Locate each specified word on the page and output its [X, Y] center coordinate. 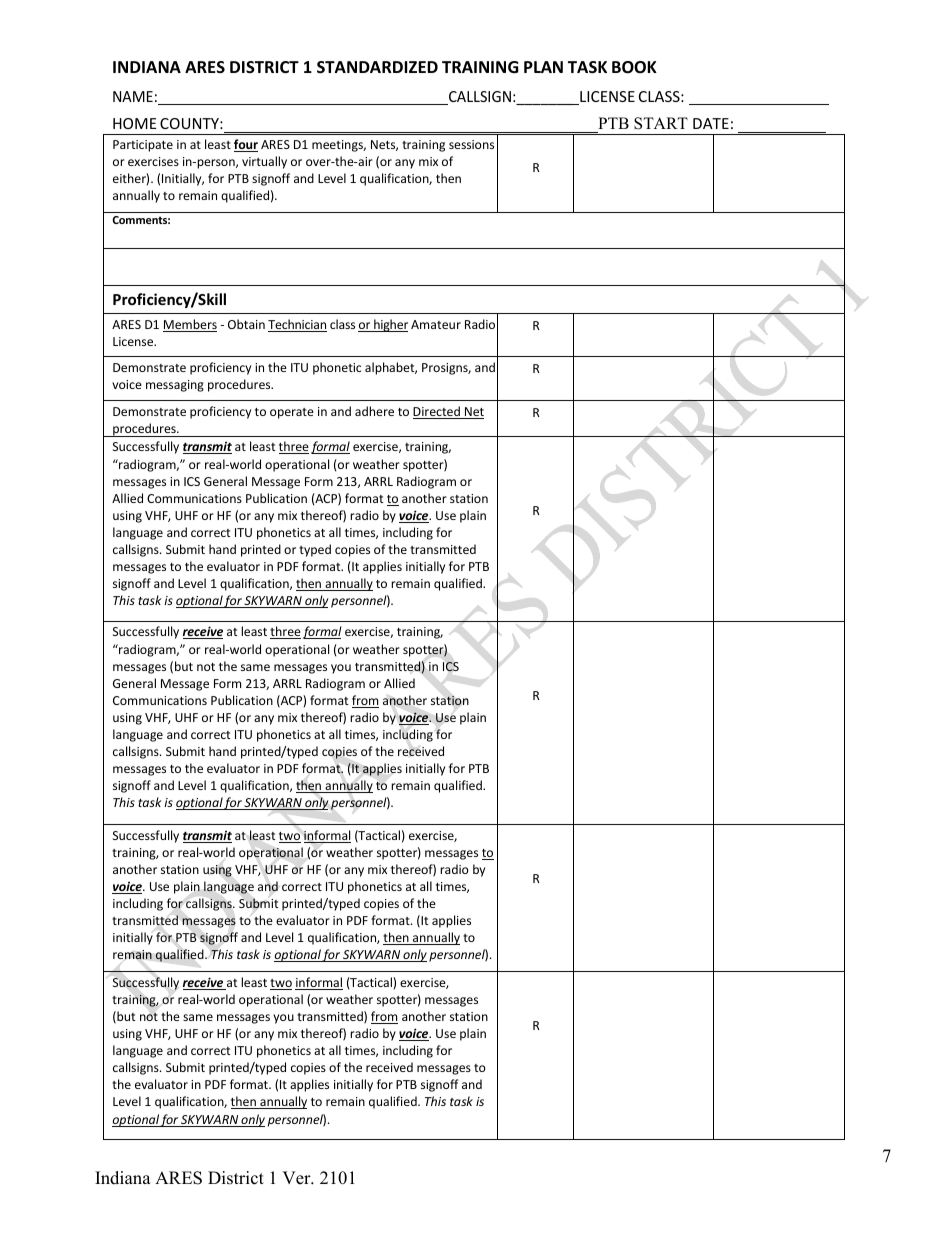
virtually [264, 162]
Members [190, 325]
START [661, 123]
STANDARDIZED [377, 67]
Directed [437, 412]
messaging [175, 386]
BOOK [634, 67]
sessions [471, 144]
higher [390, 325]
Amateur [436, 324]
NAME [133, 96]
